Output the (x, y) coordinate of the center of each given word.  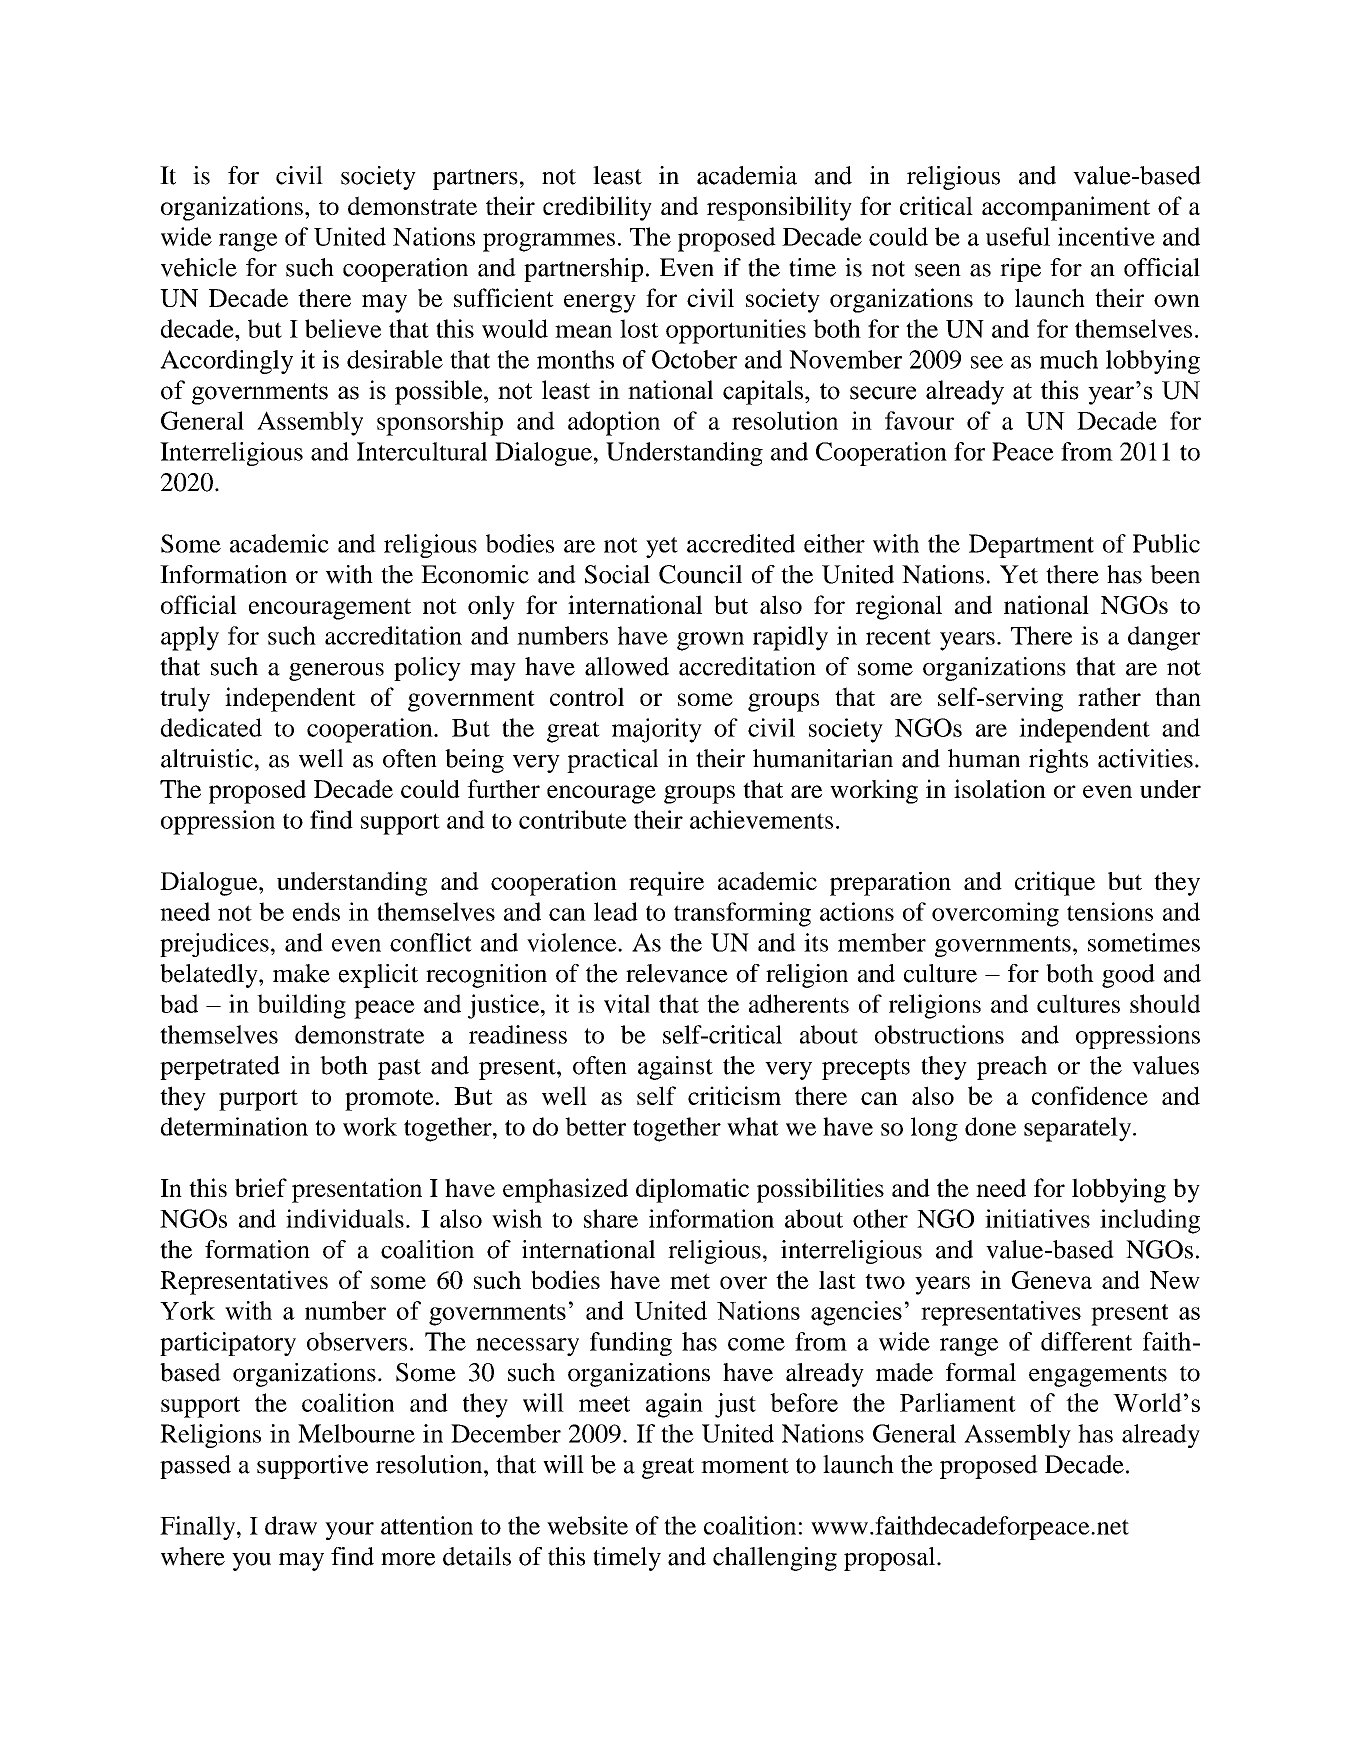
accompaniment (1066, 208)
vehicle (199, 267)
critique (1055, 883)
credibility (597, 208)
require (666, 883)
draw (291, 1525)
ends (316, 911)
